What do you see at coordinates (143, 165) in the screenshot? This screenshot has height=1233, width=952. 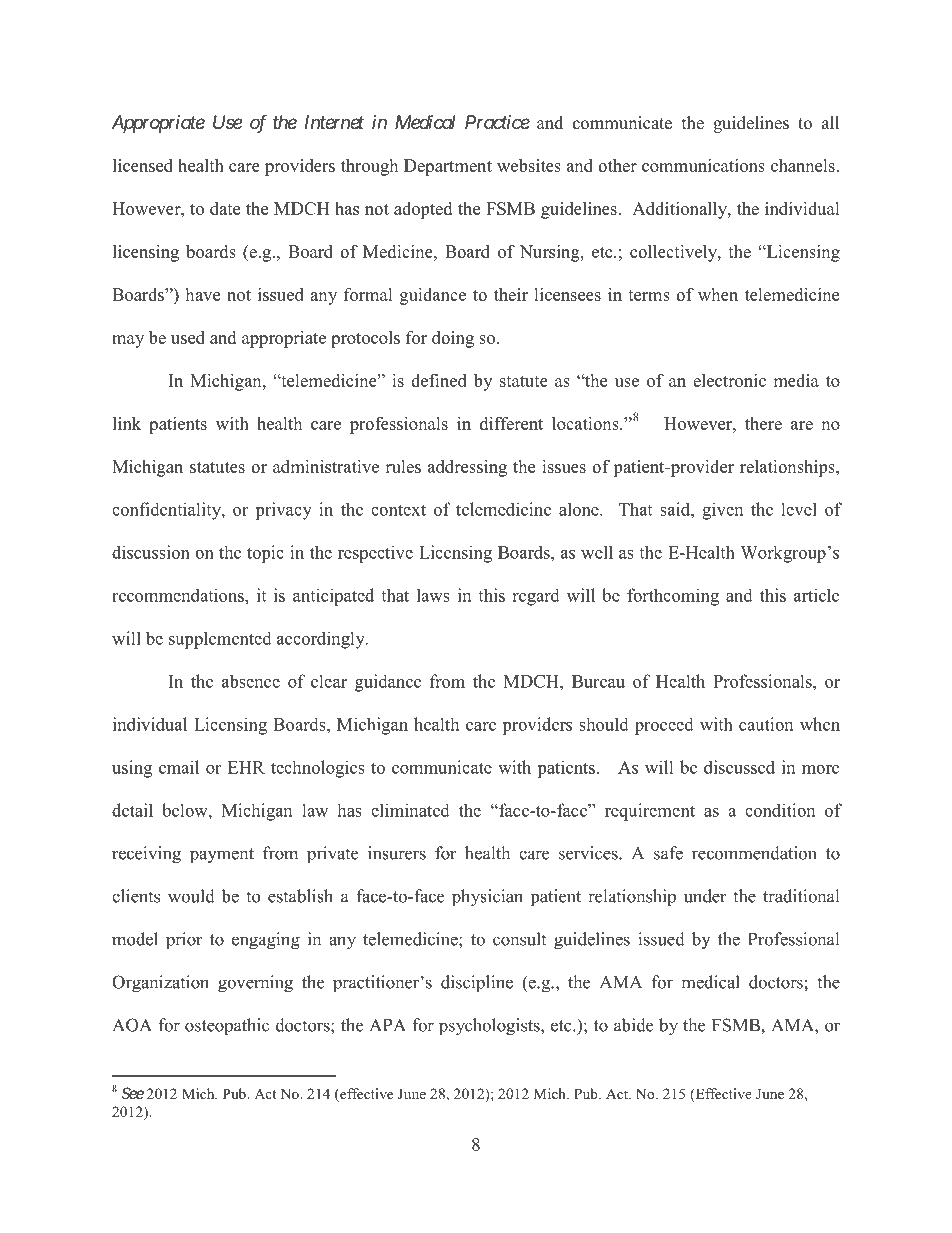 I see `licensed` at bounding box center [143, 165].
